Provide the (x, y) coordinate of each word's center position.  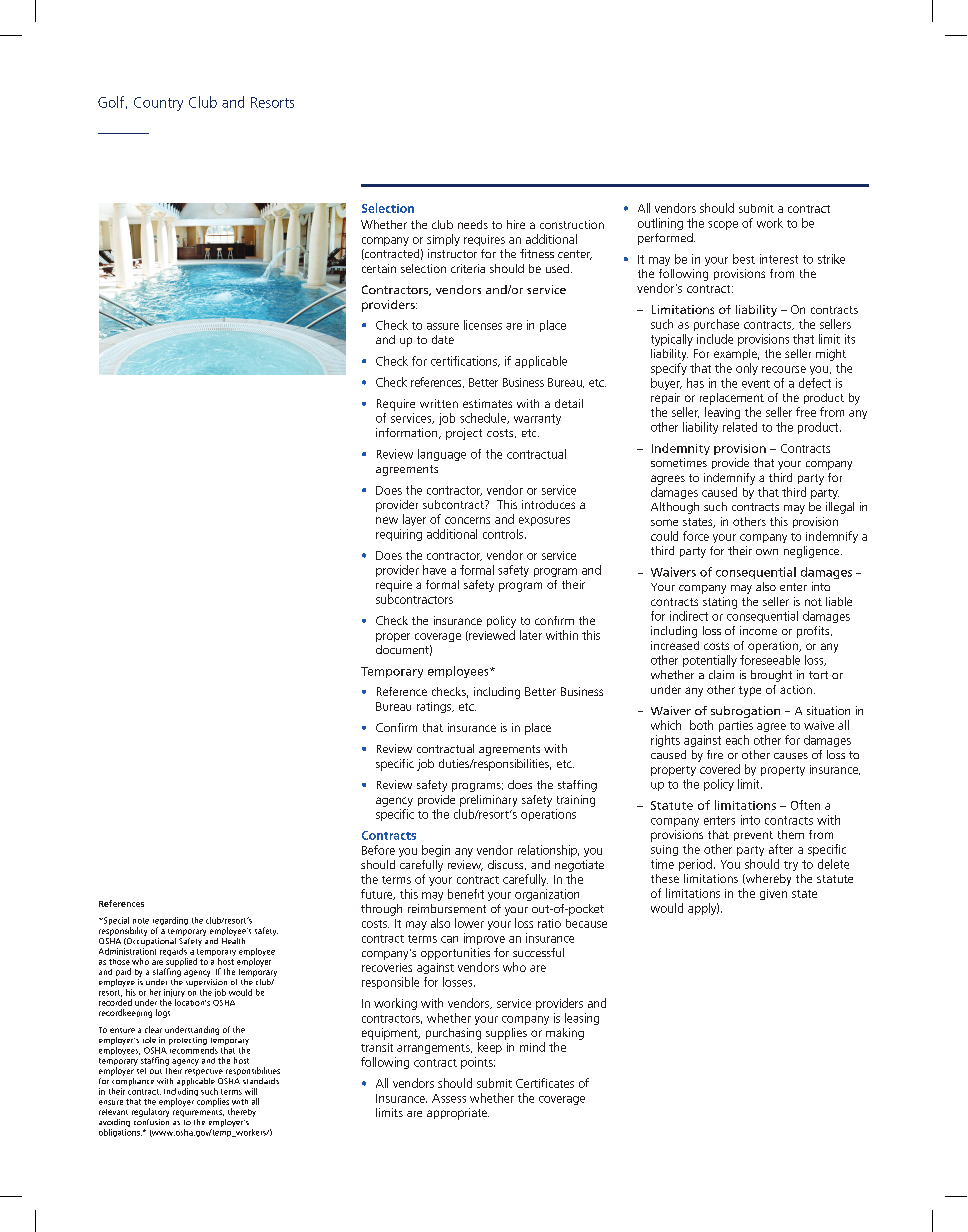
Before (378, 850)
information (408, 433)
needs (473, 224)
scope (723, 225)
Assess (449, 1098)
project (464, 434)
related (740, 427)
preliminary (488, 801)
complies (213, 1102)
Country (158, 104)
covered (720, 769)
